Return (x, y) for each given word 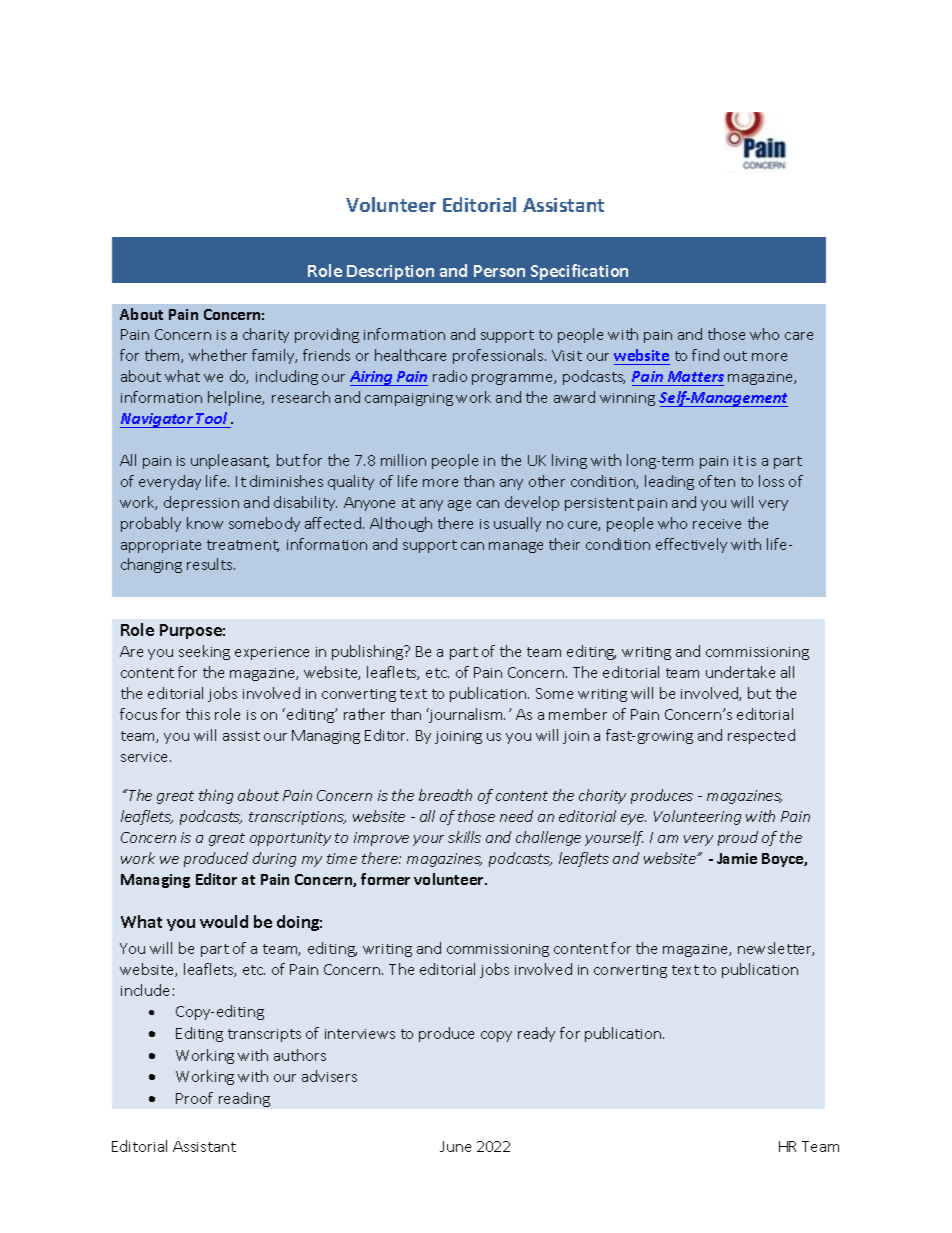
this (198, 714)
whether (218, 355)
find (705, 355)
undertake (740, 672)
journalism (466, 715)
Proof (194, 1098)
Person (499, 271)
